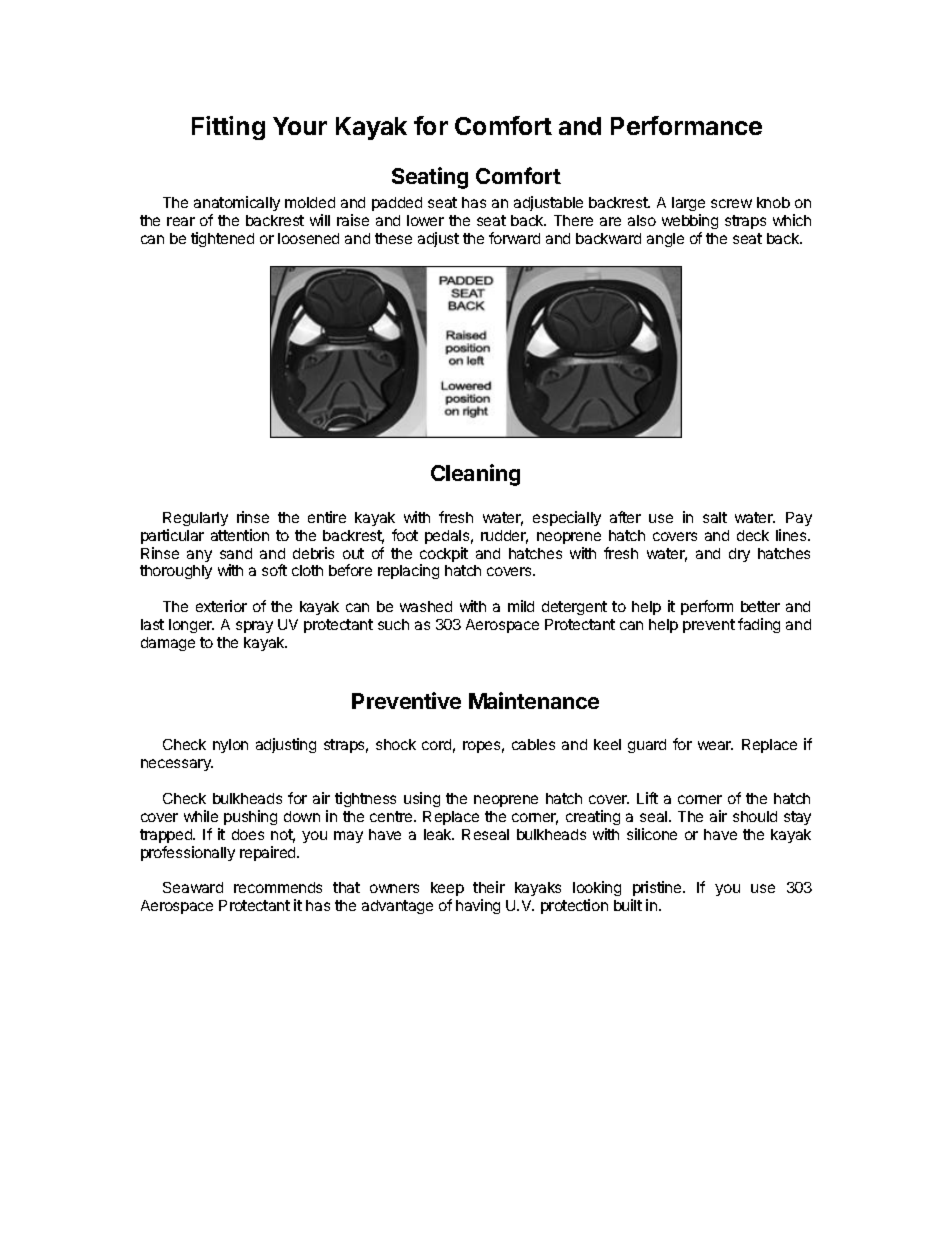 This screenshot has width=952, height=1233. Describe the element at coordinates (731, 203) in the screenshot. I see `screw` at that location.
